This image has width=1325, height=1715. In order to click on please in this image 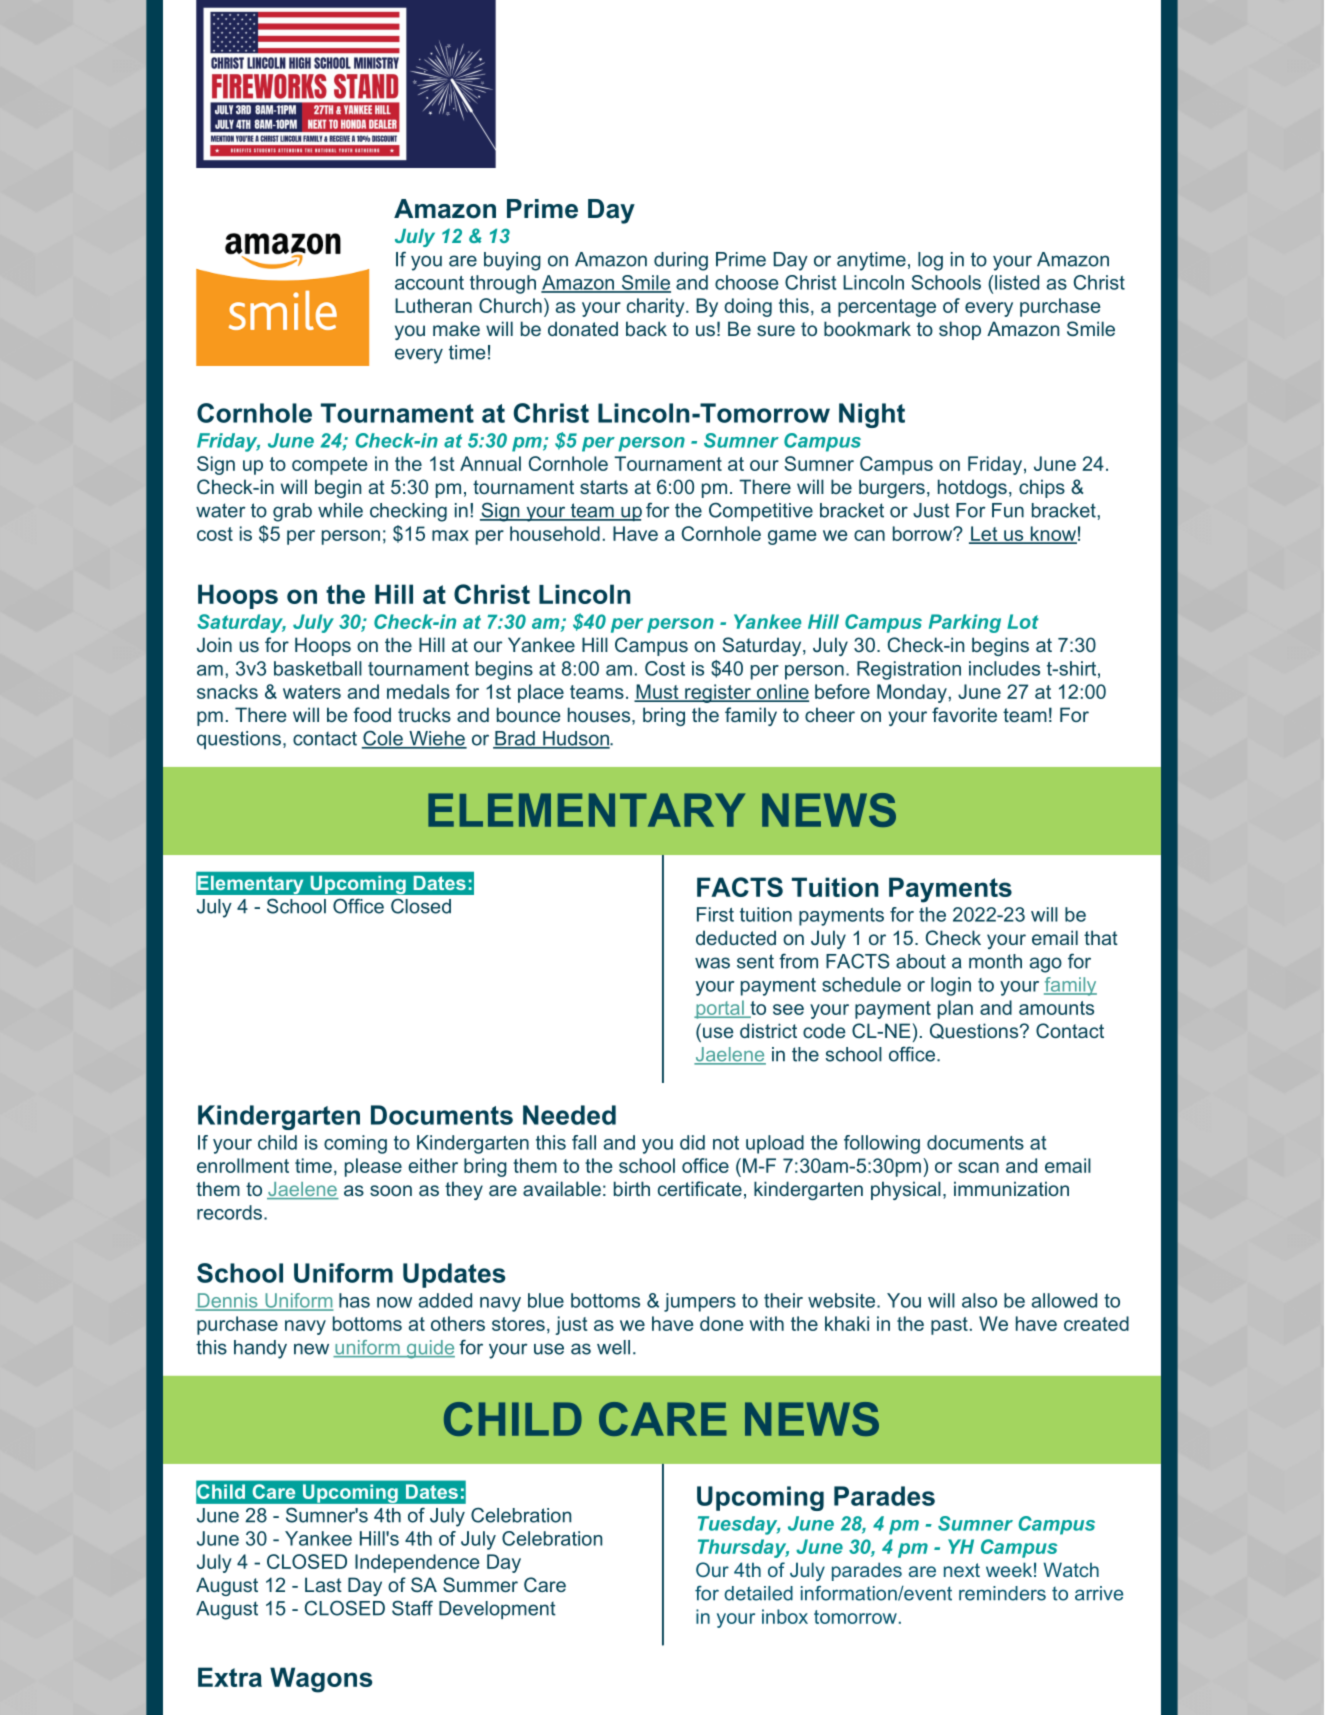, I will do `click(373, 1167)`.
